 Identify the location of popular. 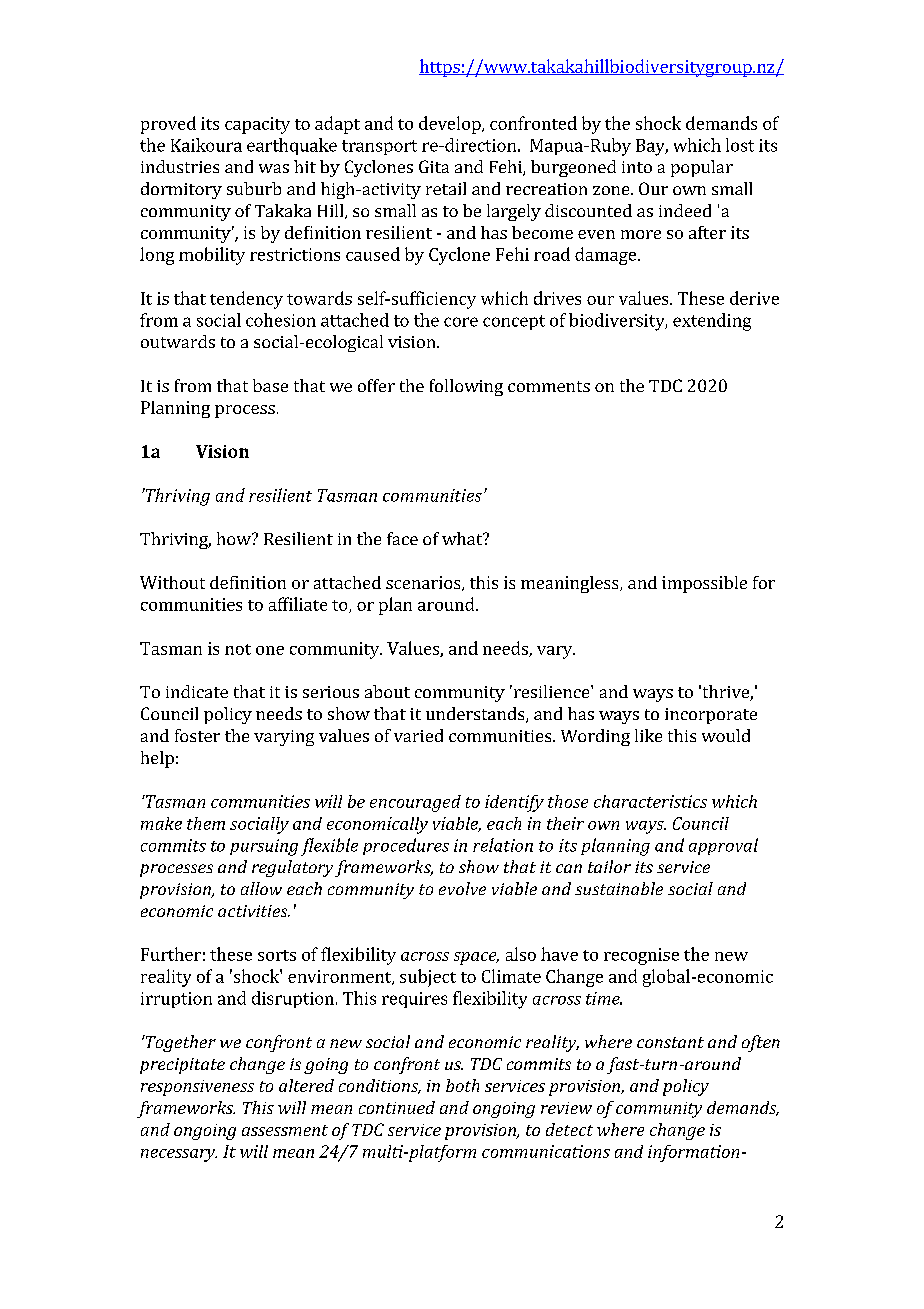
(702, 168).
